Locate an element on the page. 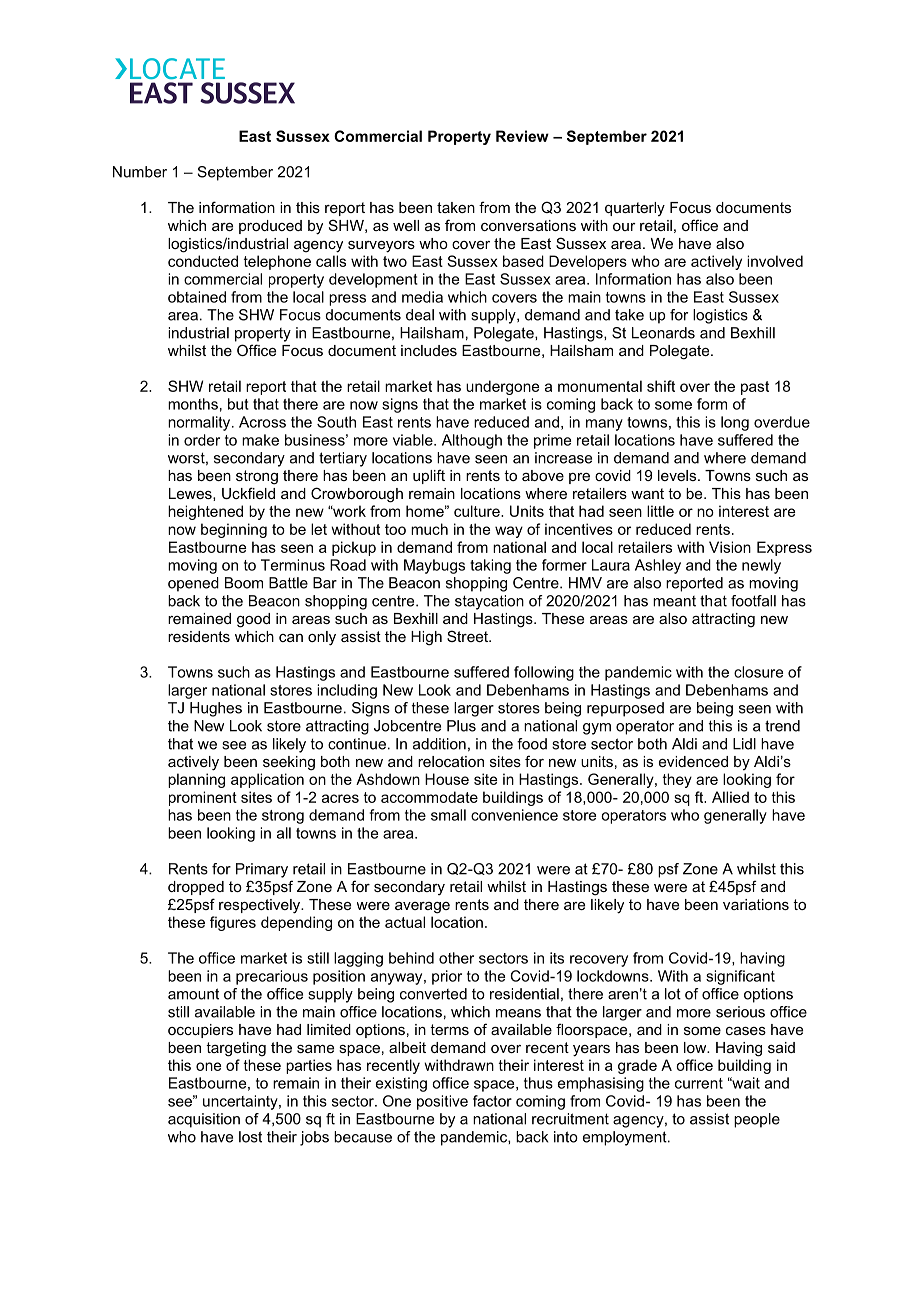 The image size is (924, 1308). quarterly is located at coordinates (635, 209).
